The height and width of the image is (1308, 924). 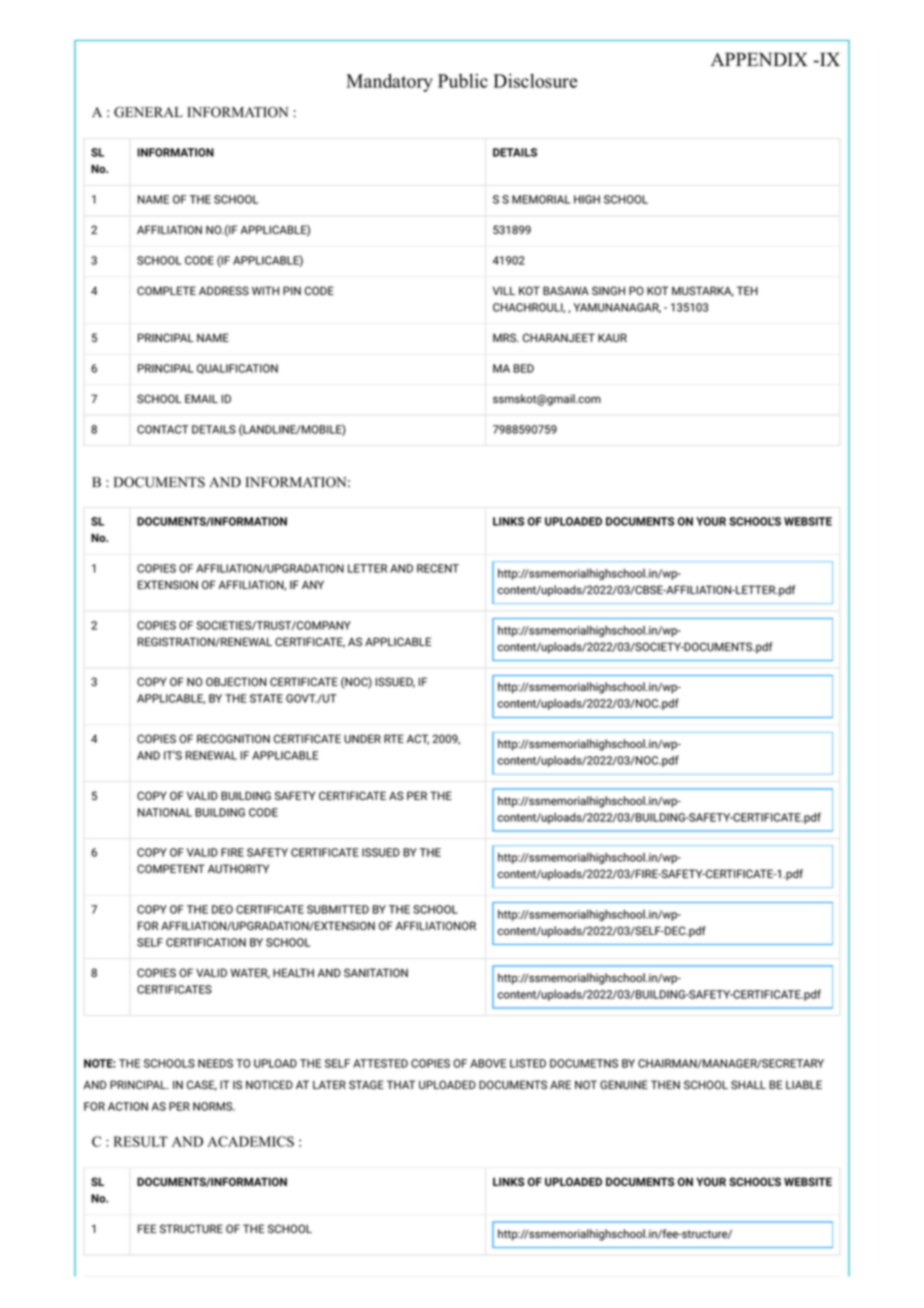 I want to click on GENERAL, so click(x=148, y=112).
